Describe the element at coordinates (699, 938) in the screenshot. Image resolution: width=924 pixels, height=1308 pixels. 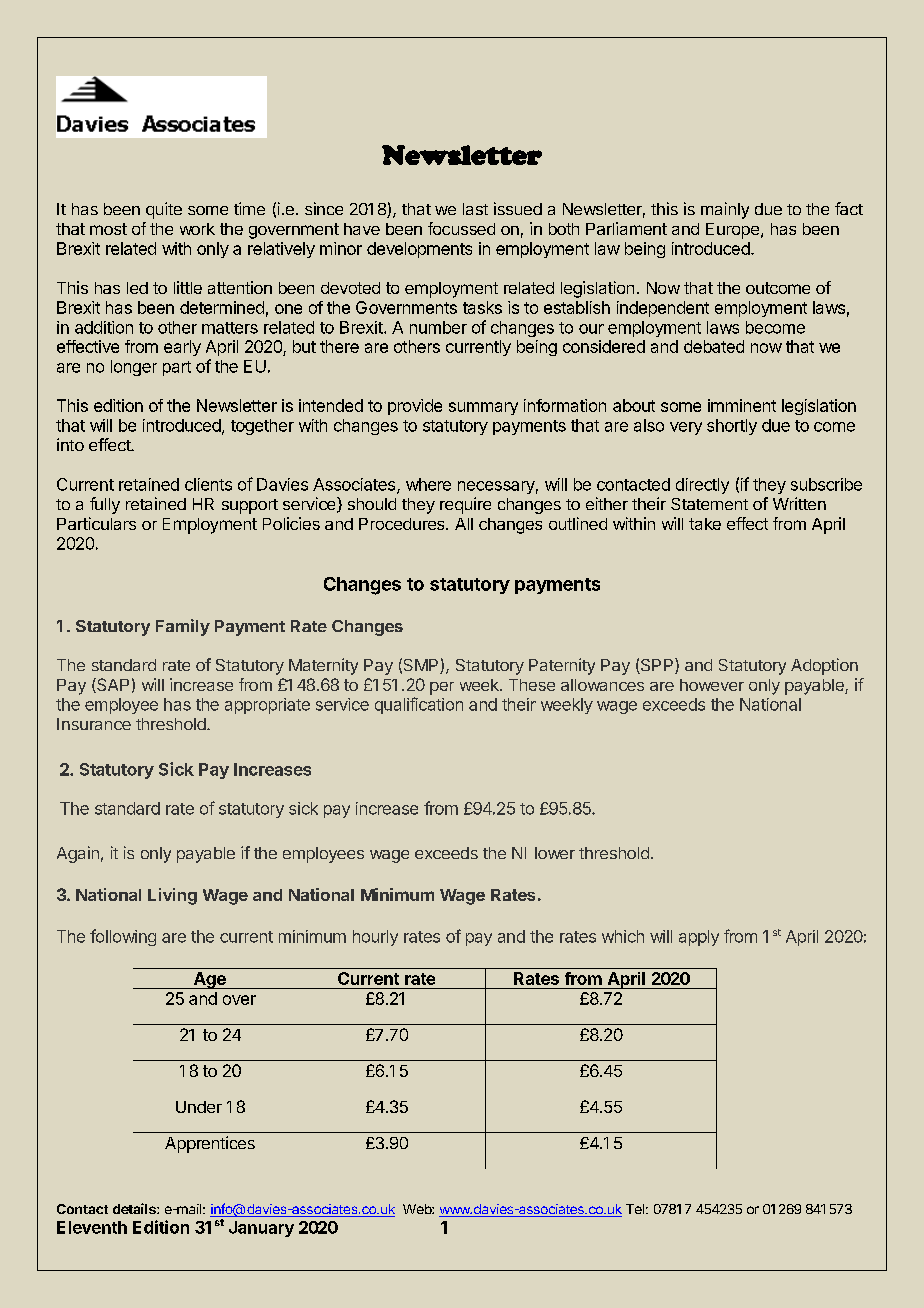
I see `apply` at that location.
